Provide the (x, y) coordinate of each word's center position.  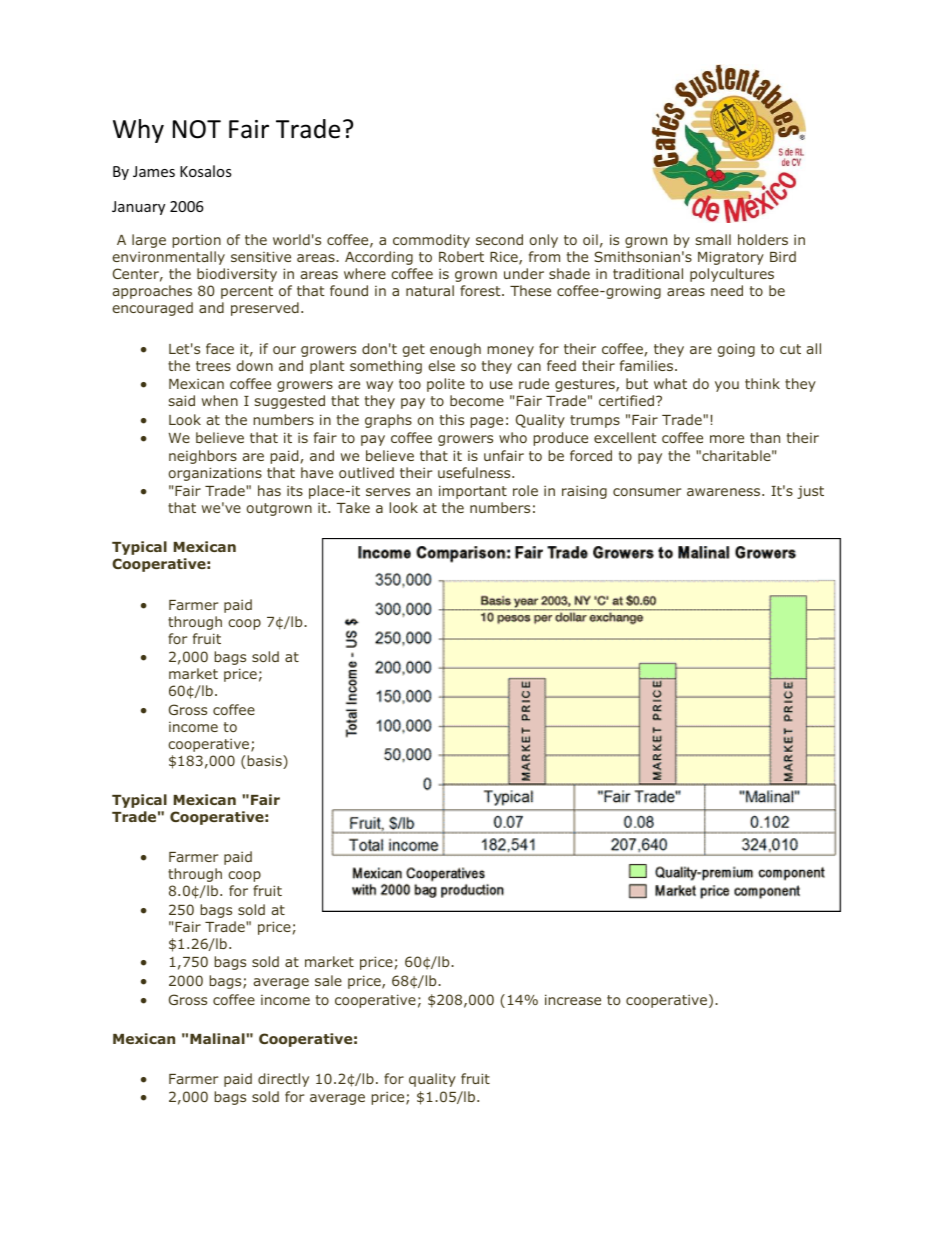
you (727, 386)
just (810, 492)
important (473, 492)
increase (573, 999)
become (477, 400)
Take (353, 507)
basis (265, 762)
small (713, 239)
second (499, 239)
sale (328, 980)
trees (213, 366)
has (269, 490)
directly (283, 1080)
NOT (197, 129)
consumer (647, 492)
